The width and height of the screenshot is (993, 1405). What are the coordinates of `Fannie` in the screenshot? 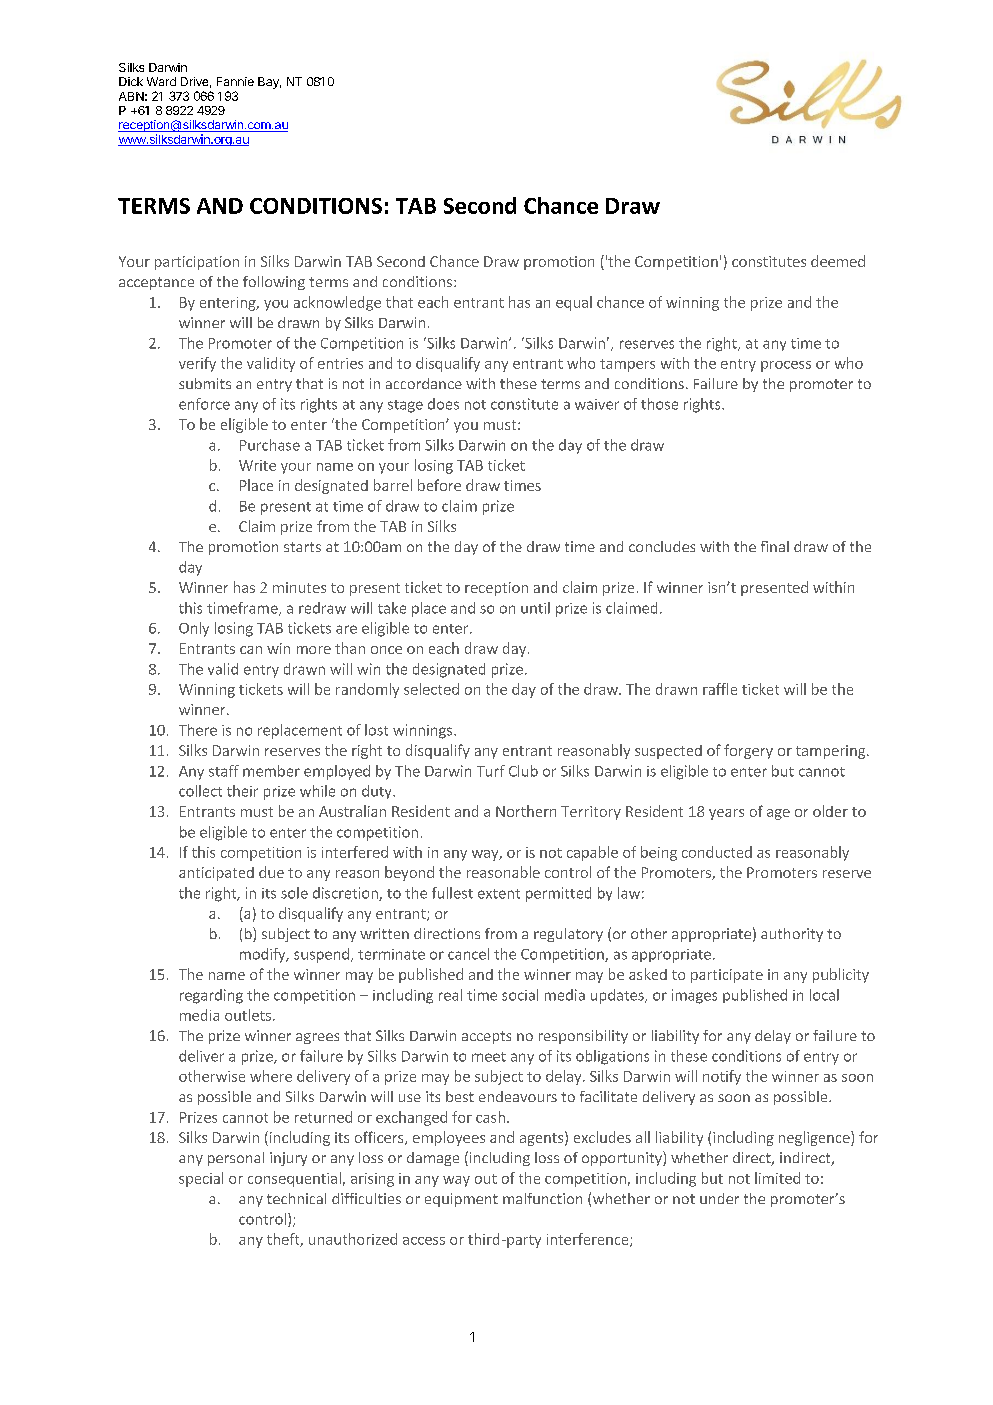 It's located at (235, 81).
